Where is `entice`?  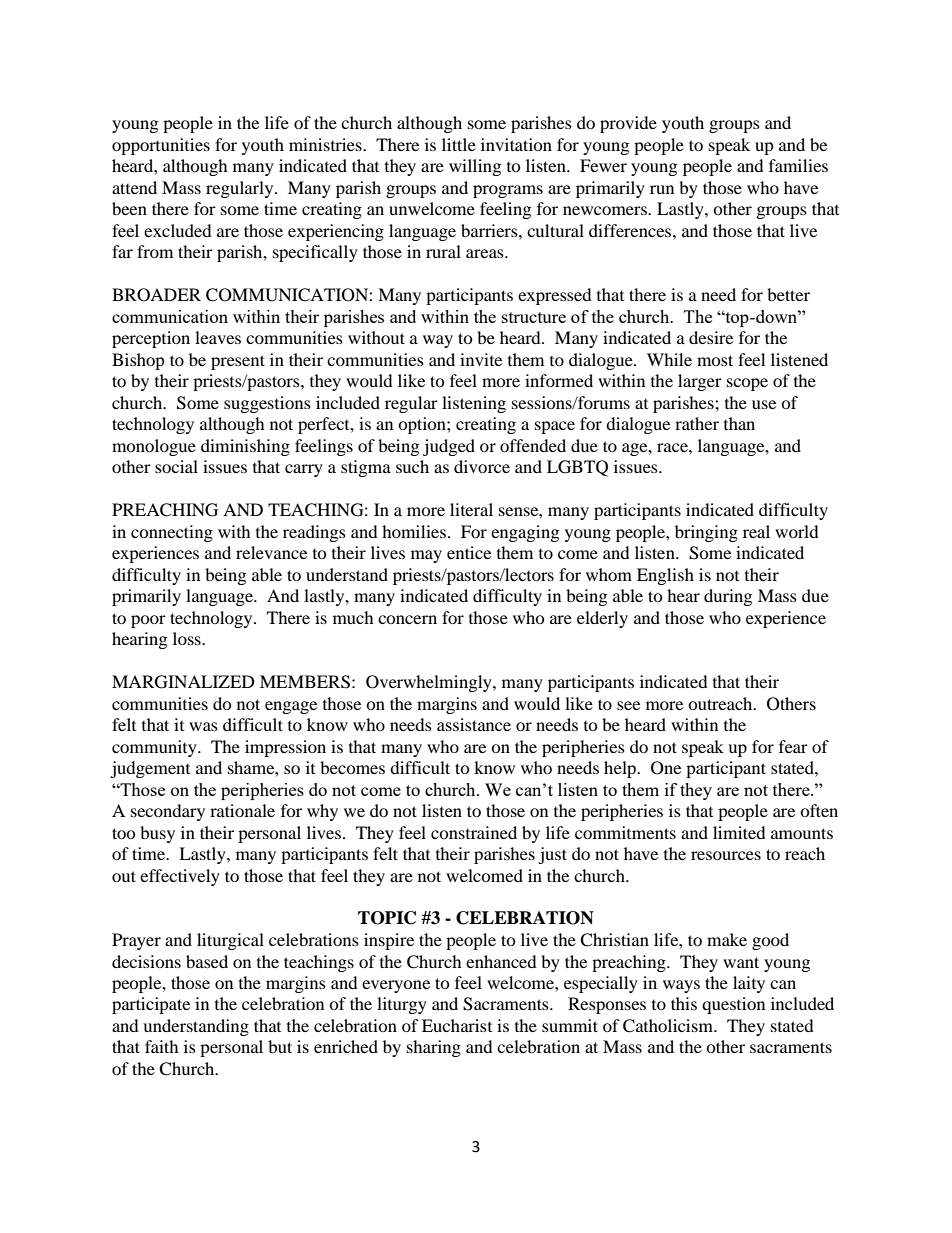
entice is located at coordinates (469, 552).
